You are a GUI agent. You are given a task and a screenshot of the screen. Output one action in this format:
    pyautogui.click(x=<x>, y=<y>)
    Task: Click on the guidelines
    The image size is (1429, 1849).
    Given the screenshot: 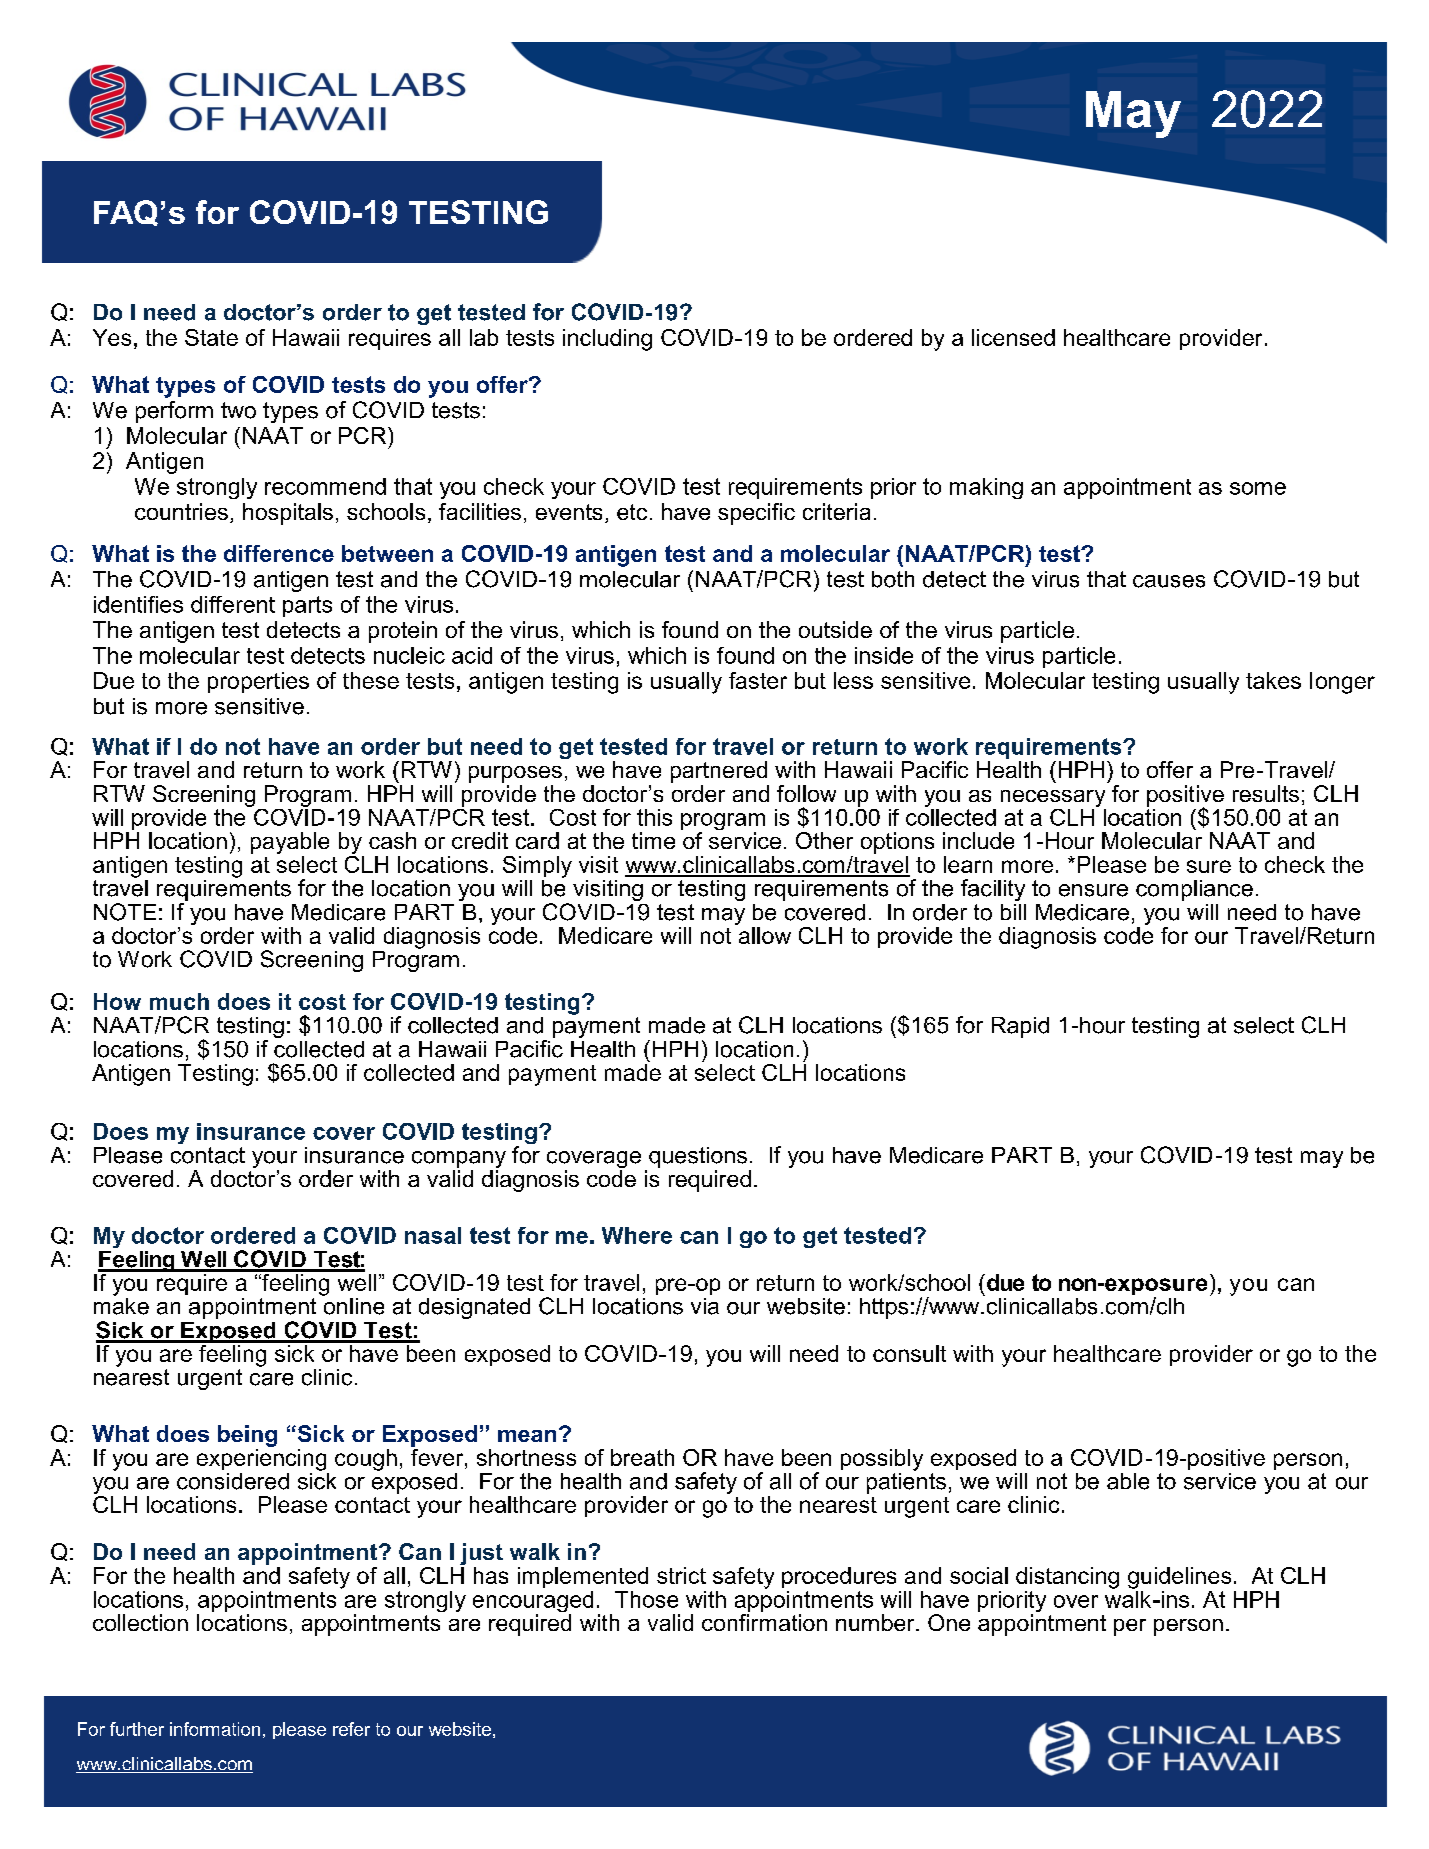 What is the action you would take?
    pyautogui.click(x=1179, y=1578)
